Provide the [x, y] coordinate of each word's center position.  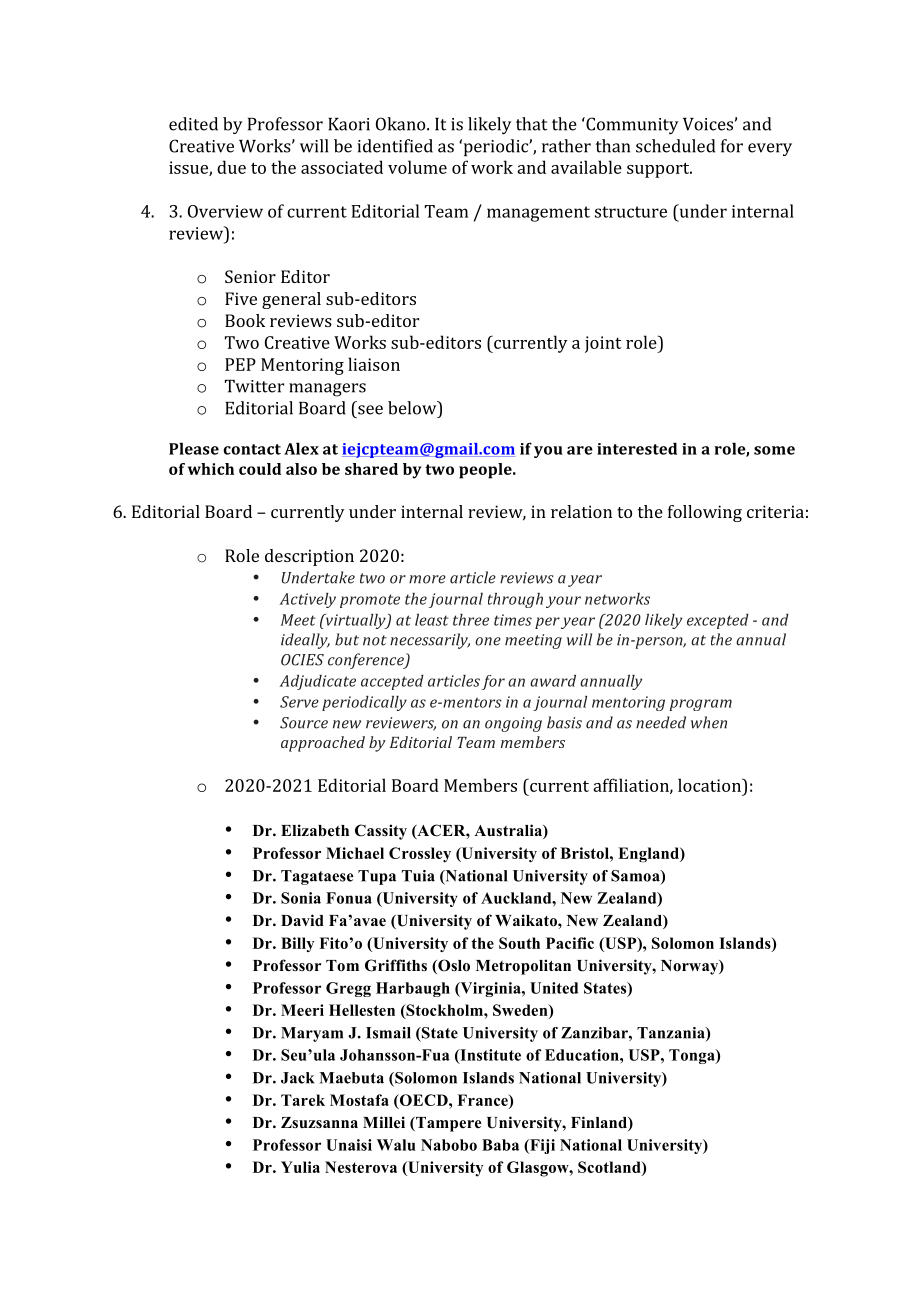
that [531, 124]
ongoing [513, 724]
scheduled [675, 146]
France [483, 1101]
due [231, 167]
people [486, 471]
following [705, 513]
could [260, 469]
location [710, 785]
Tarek [303, 1100]
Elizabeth [315, 830]
